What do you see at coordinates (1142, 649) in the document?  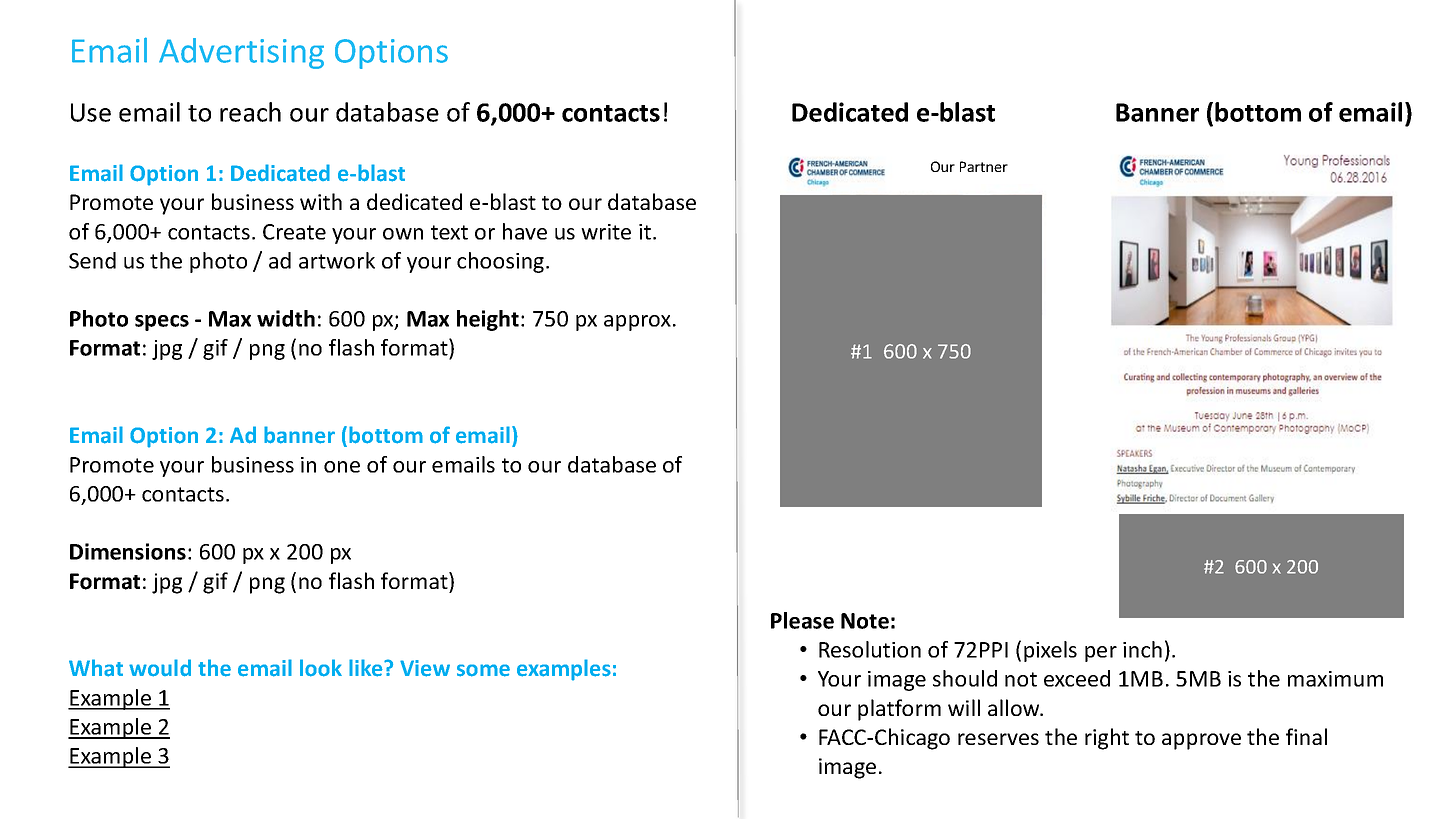 I see `inch` at bounding box center [1142, 649].
